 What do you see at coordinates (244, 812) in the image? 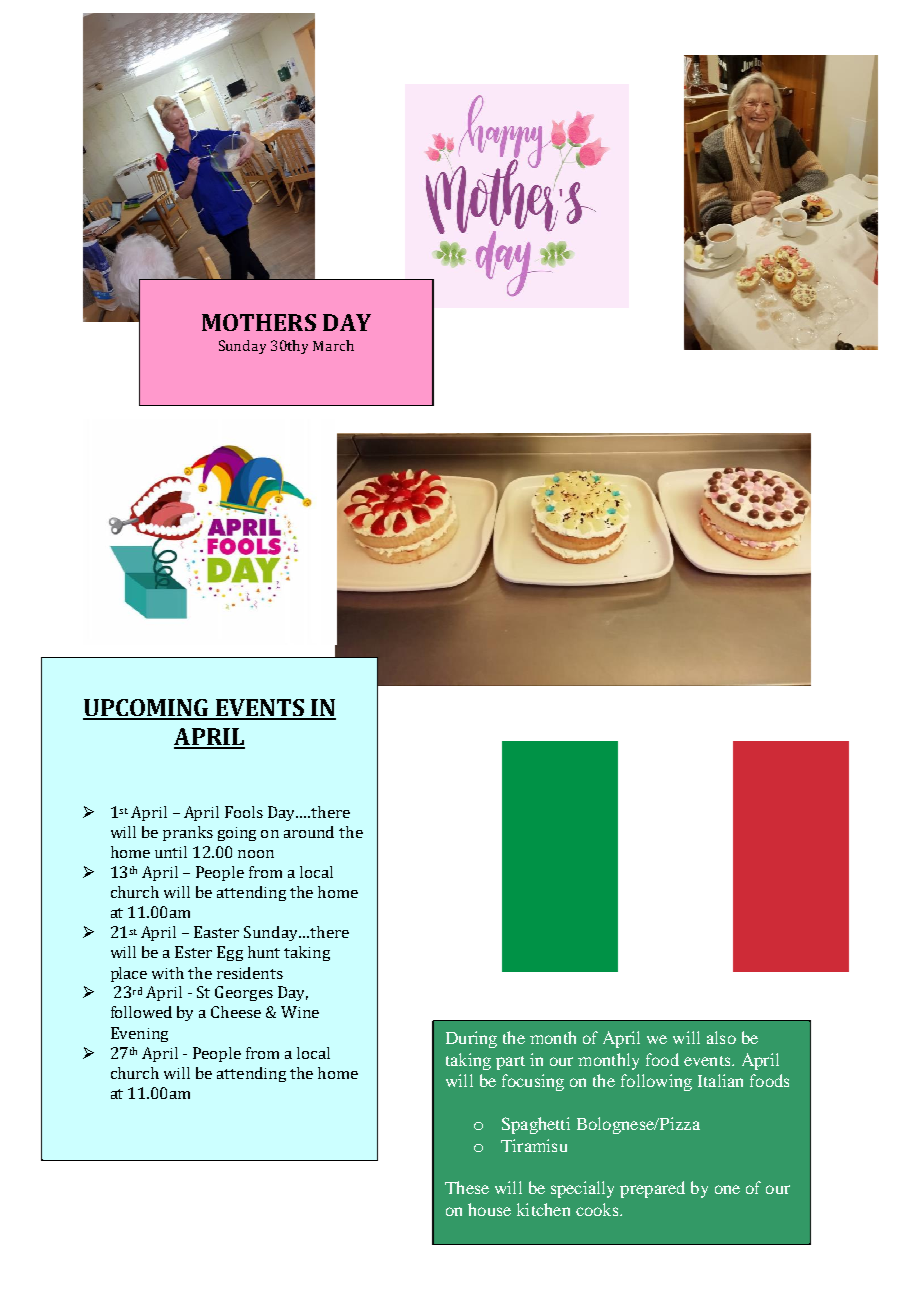
I see `Fools` at bounding box center [244, 812].
